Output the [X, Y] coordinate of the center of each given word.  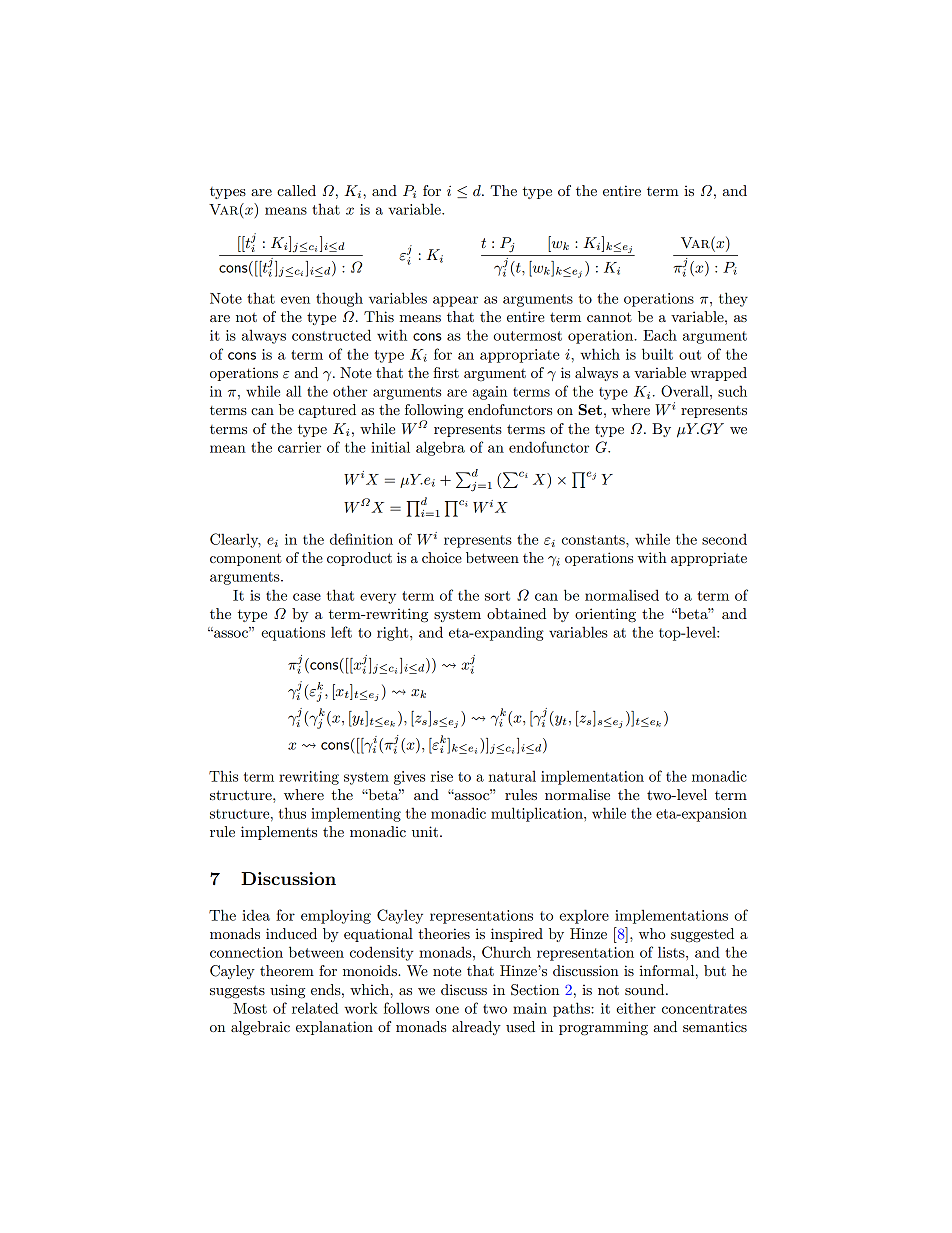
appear [455, 301]
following [434, 412]
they [733, 299]
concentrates [704, 1009]
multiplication [538, 814]
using [287, 991]
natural [512, 776]
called [296, 190]
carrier [299, 447]
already [476, 1028]
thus [292, 813]
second [724, 539]
